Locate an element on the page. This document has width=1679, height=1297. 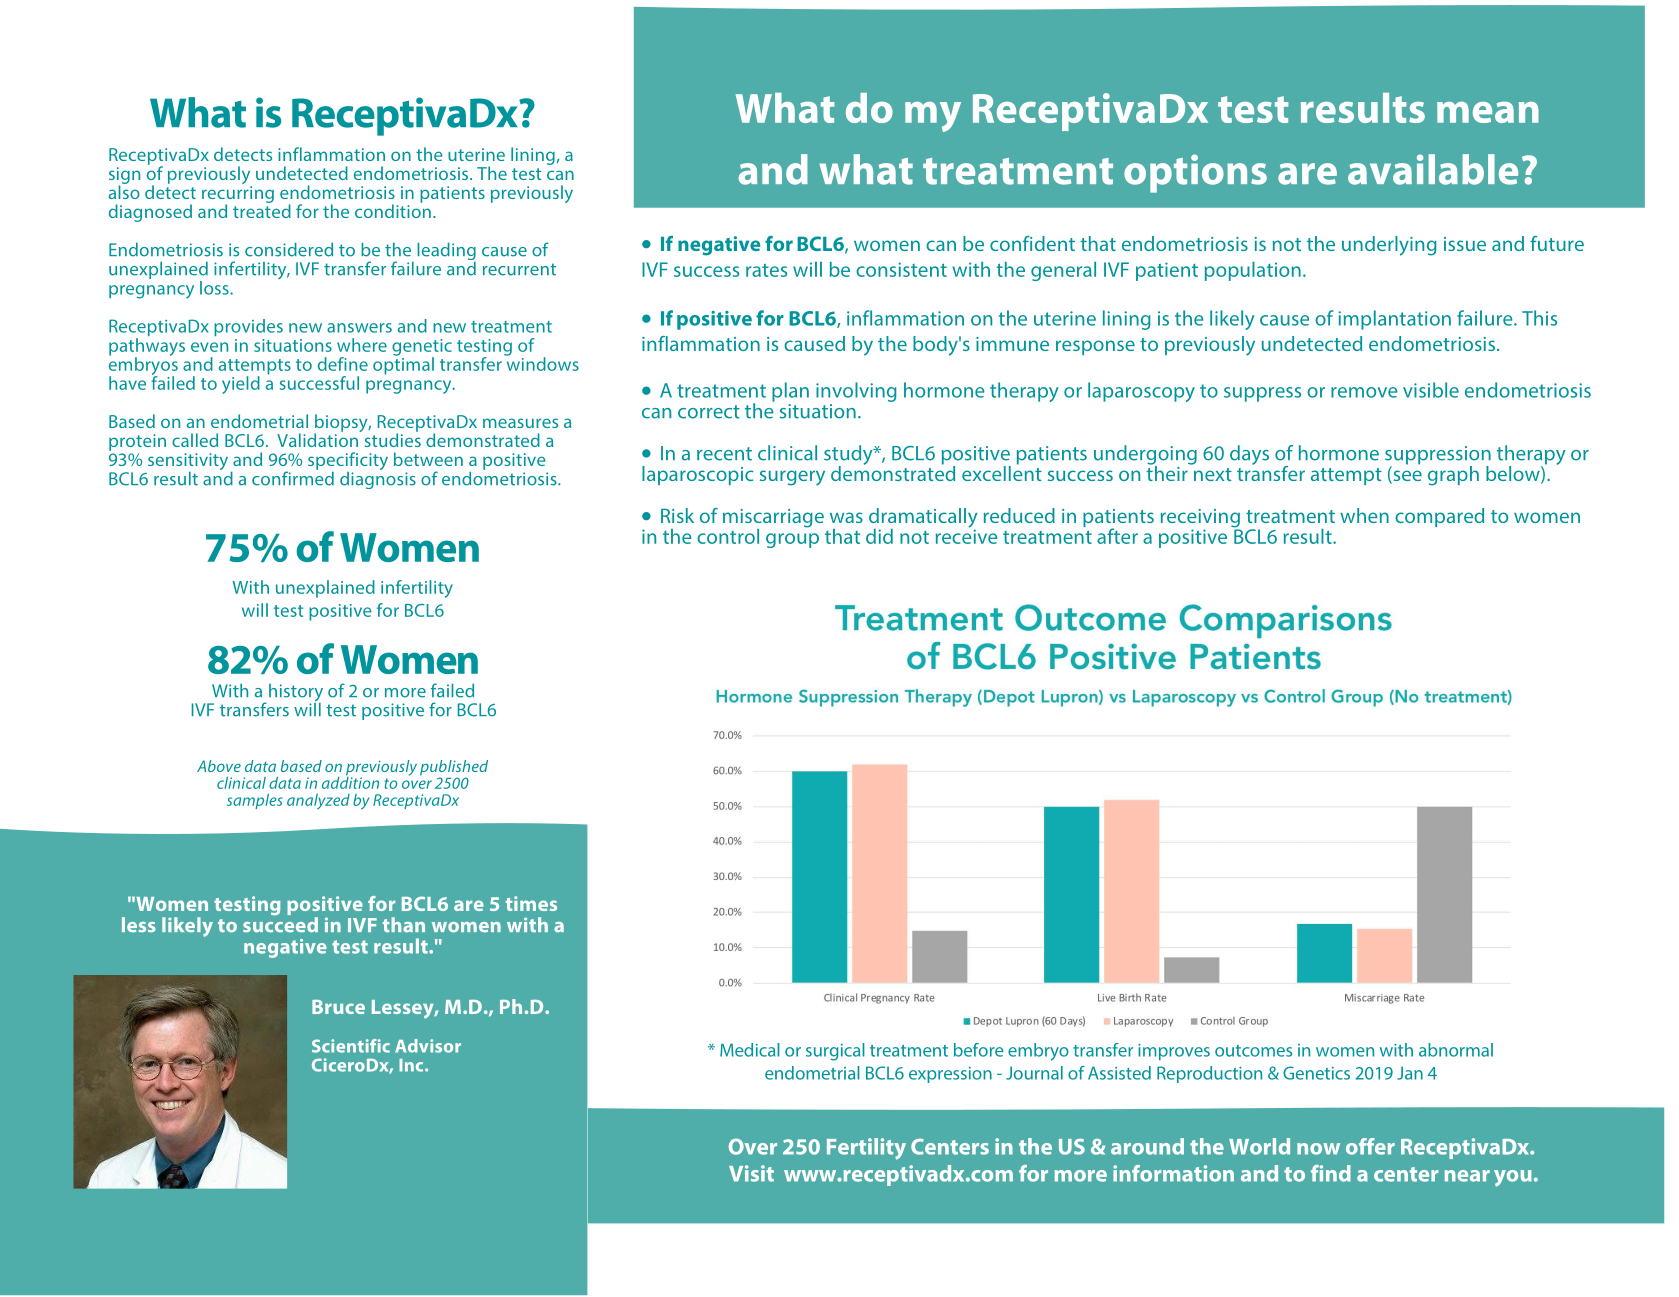
abnormal is located at coordinates (1456, 1050).
